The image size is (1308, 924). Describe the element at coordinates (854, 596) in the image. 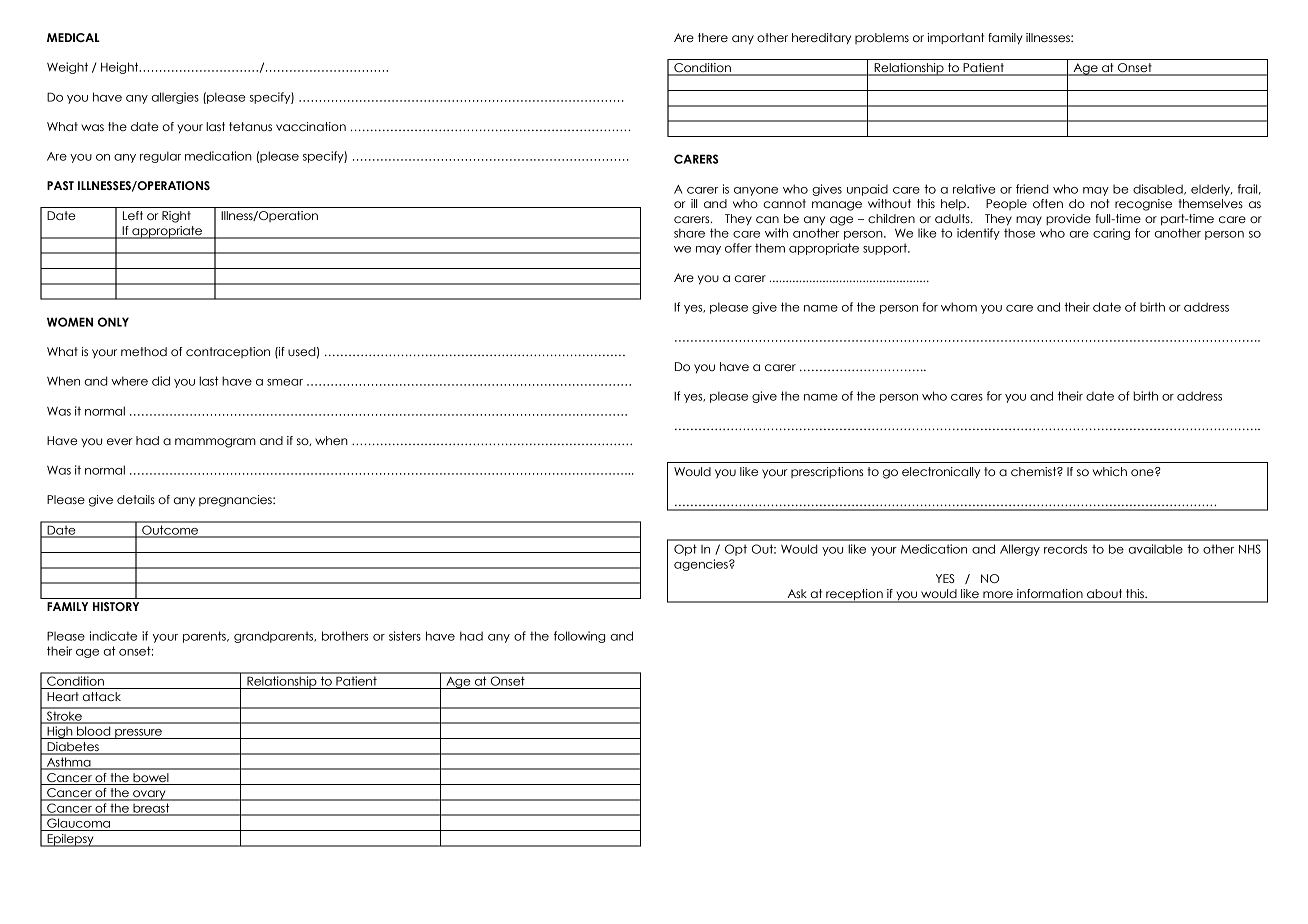

I see `reception` at that location.
